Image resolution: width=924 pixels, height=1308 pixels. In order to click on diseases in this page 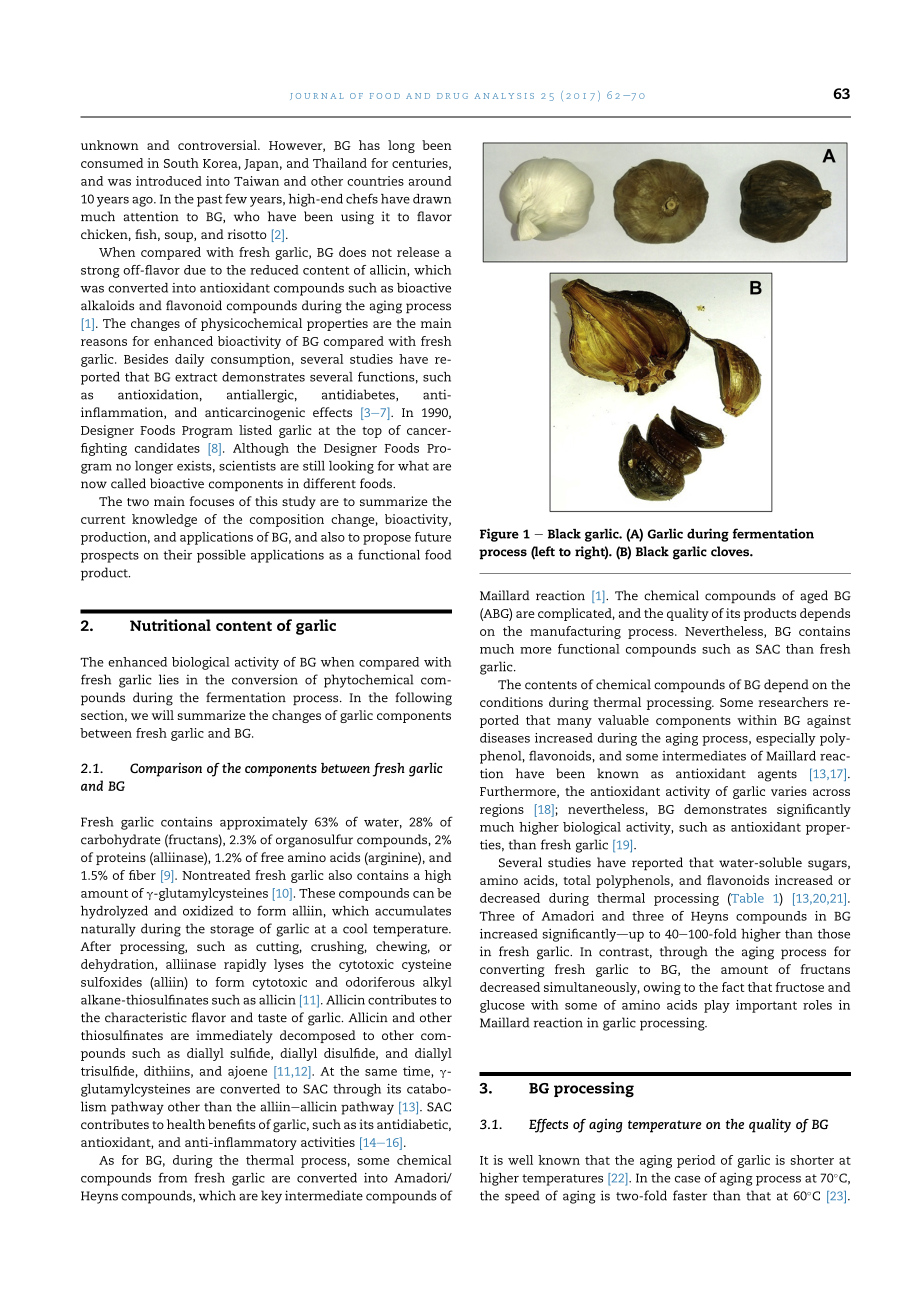, I will do `click(505, 738)`.
